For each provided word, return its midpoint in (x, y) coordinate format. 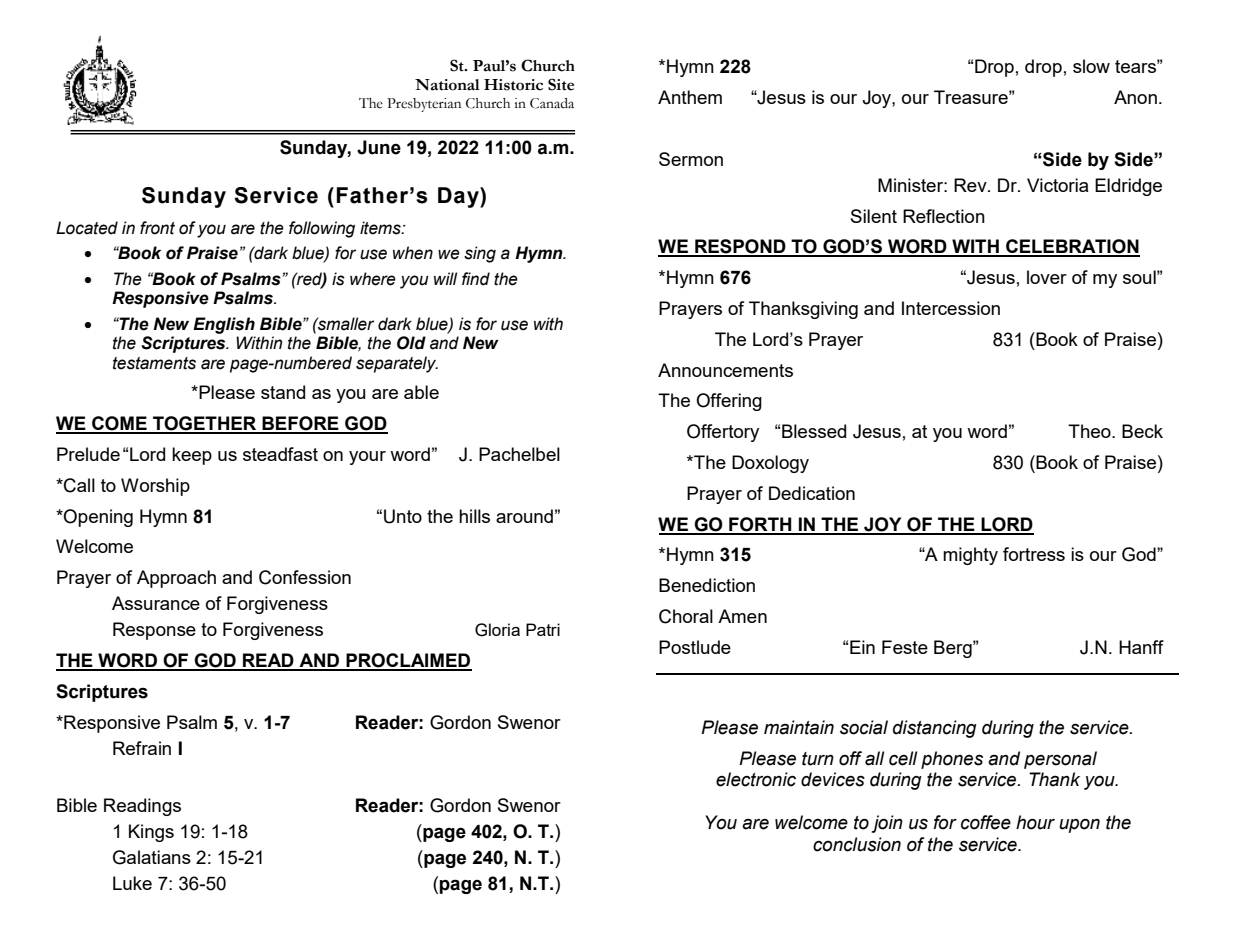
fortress (1034, 554)
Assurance (156, 603)
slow (1091, 66)
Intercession (951, 308)
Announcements (725, 370)
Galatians (152, 857)
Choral (686, 616)
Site (561, 84)
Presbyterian (424, 105)
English (224, 325)
